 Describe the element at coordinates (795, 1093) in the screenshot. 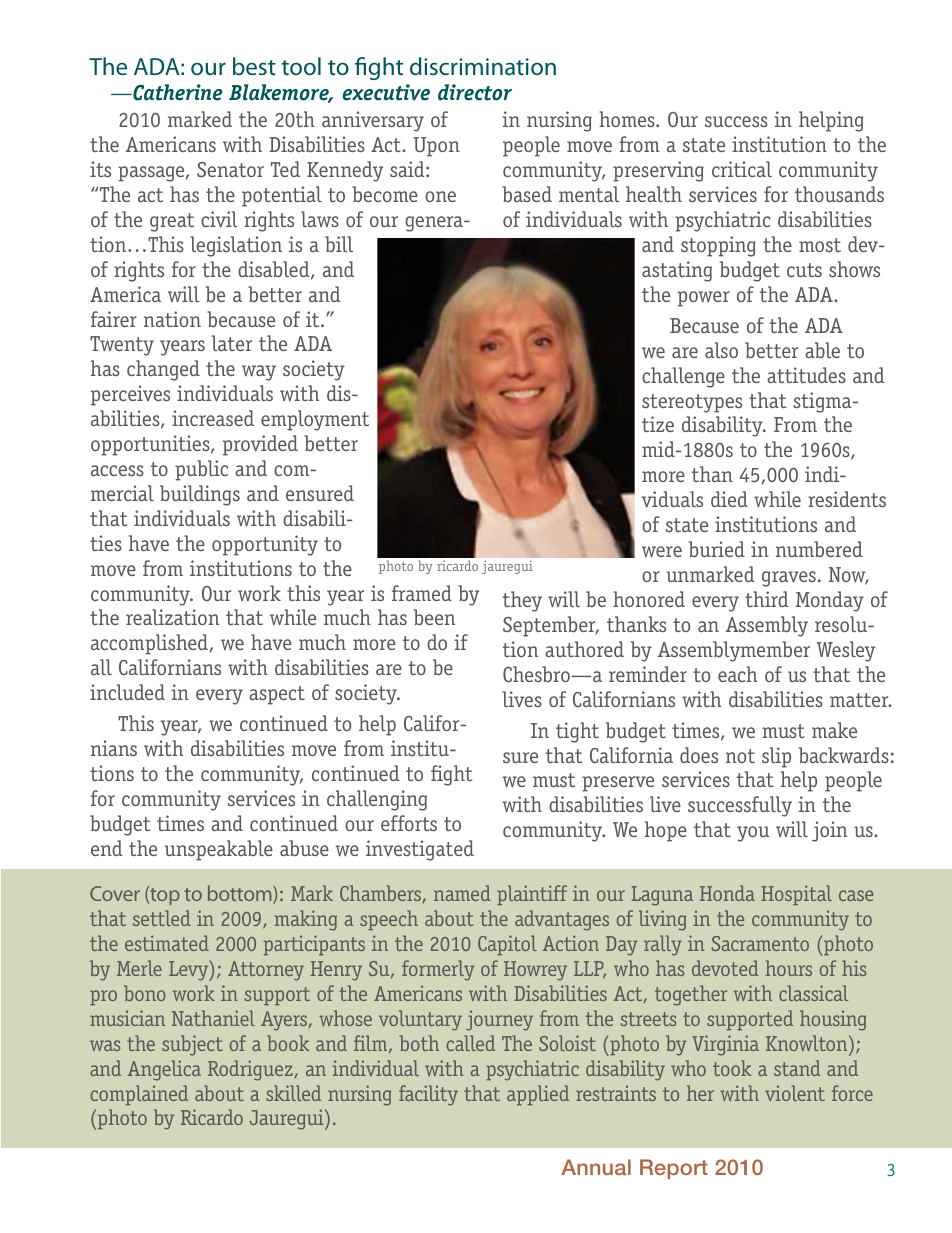

I see `violent` at that location.
